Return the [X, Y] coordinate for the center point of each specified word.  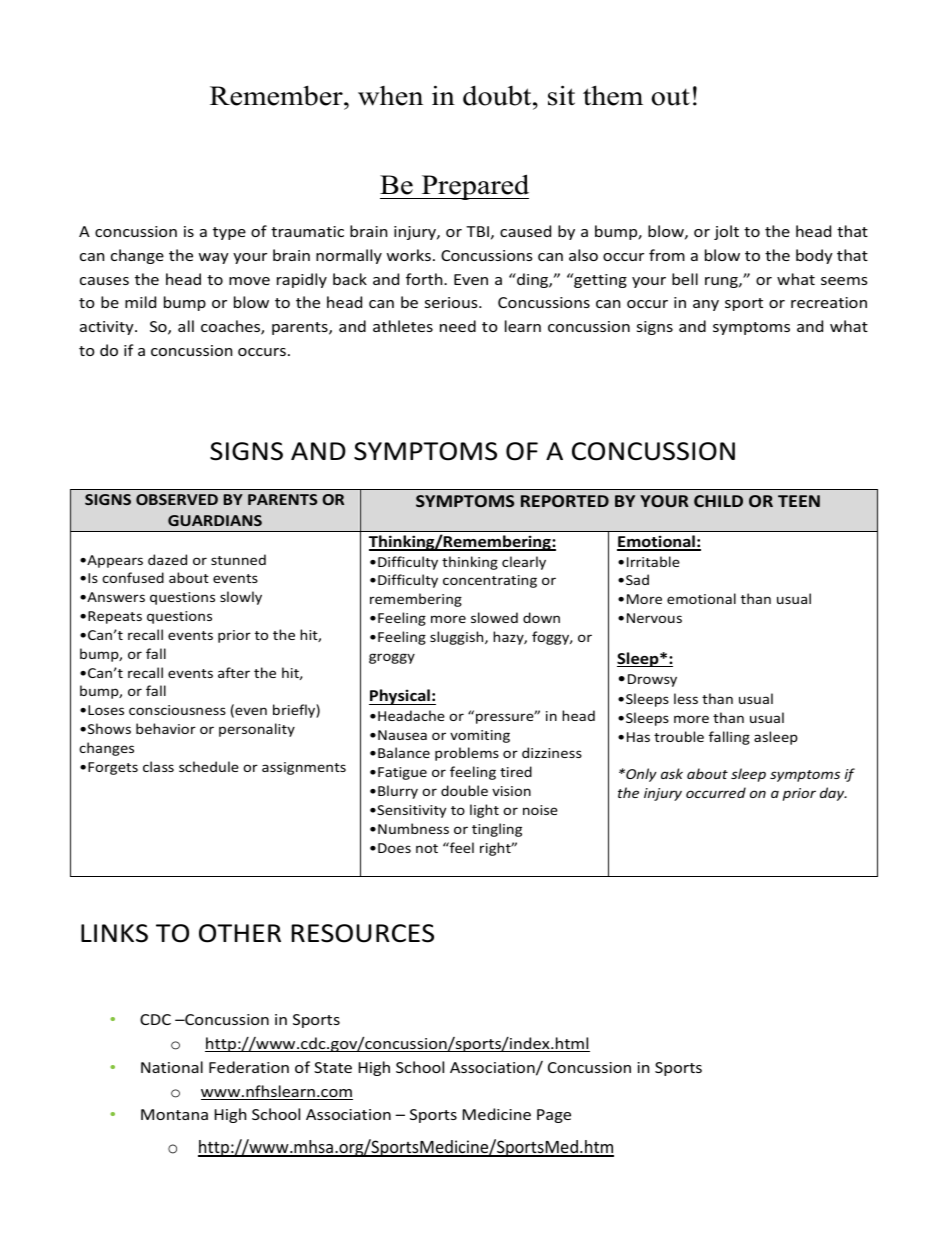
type [229, 233]
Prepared [474, 187]
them [613, 95]
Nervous [654, 618]
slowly [241, 598]
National [172, 1067]
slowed [494, 617]
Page [554, 1116]
